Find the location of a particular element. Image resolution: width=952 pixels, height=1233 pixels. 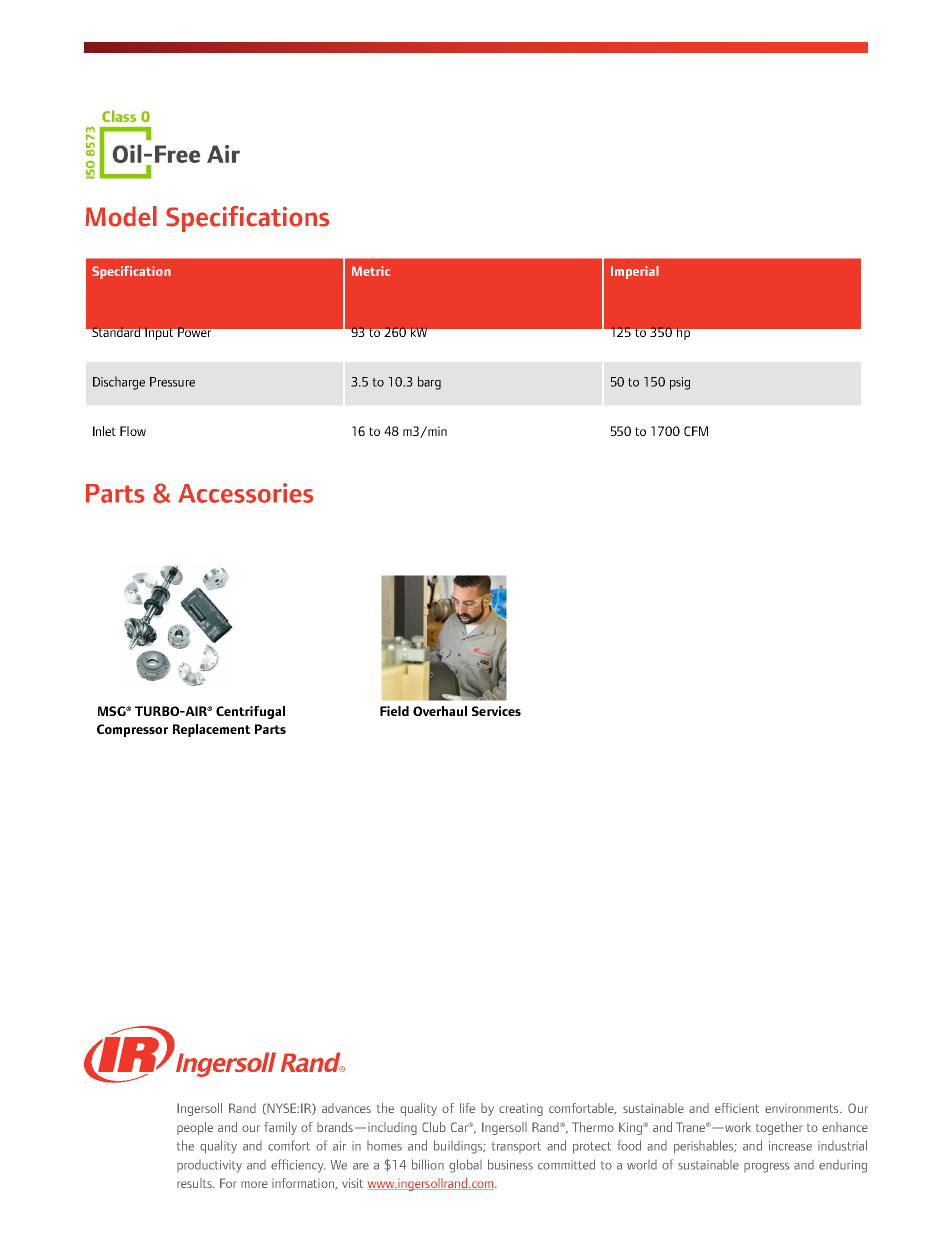

Model is located at coordinates (121, 216).
